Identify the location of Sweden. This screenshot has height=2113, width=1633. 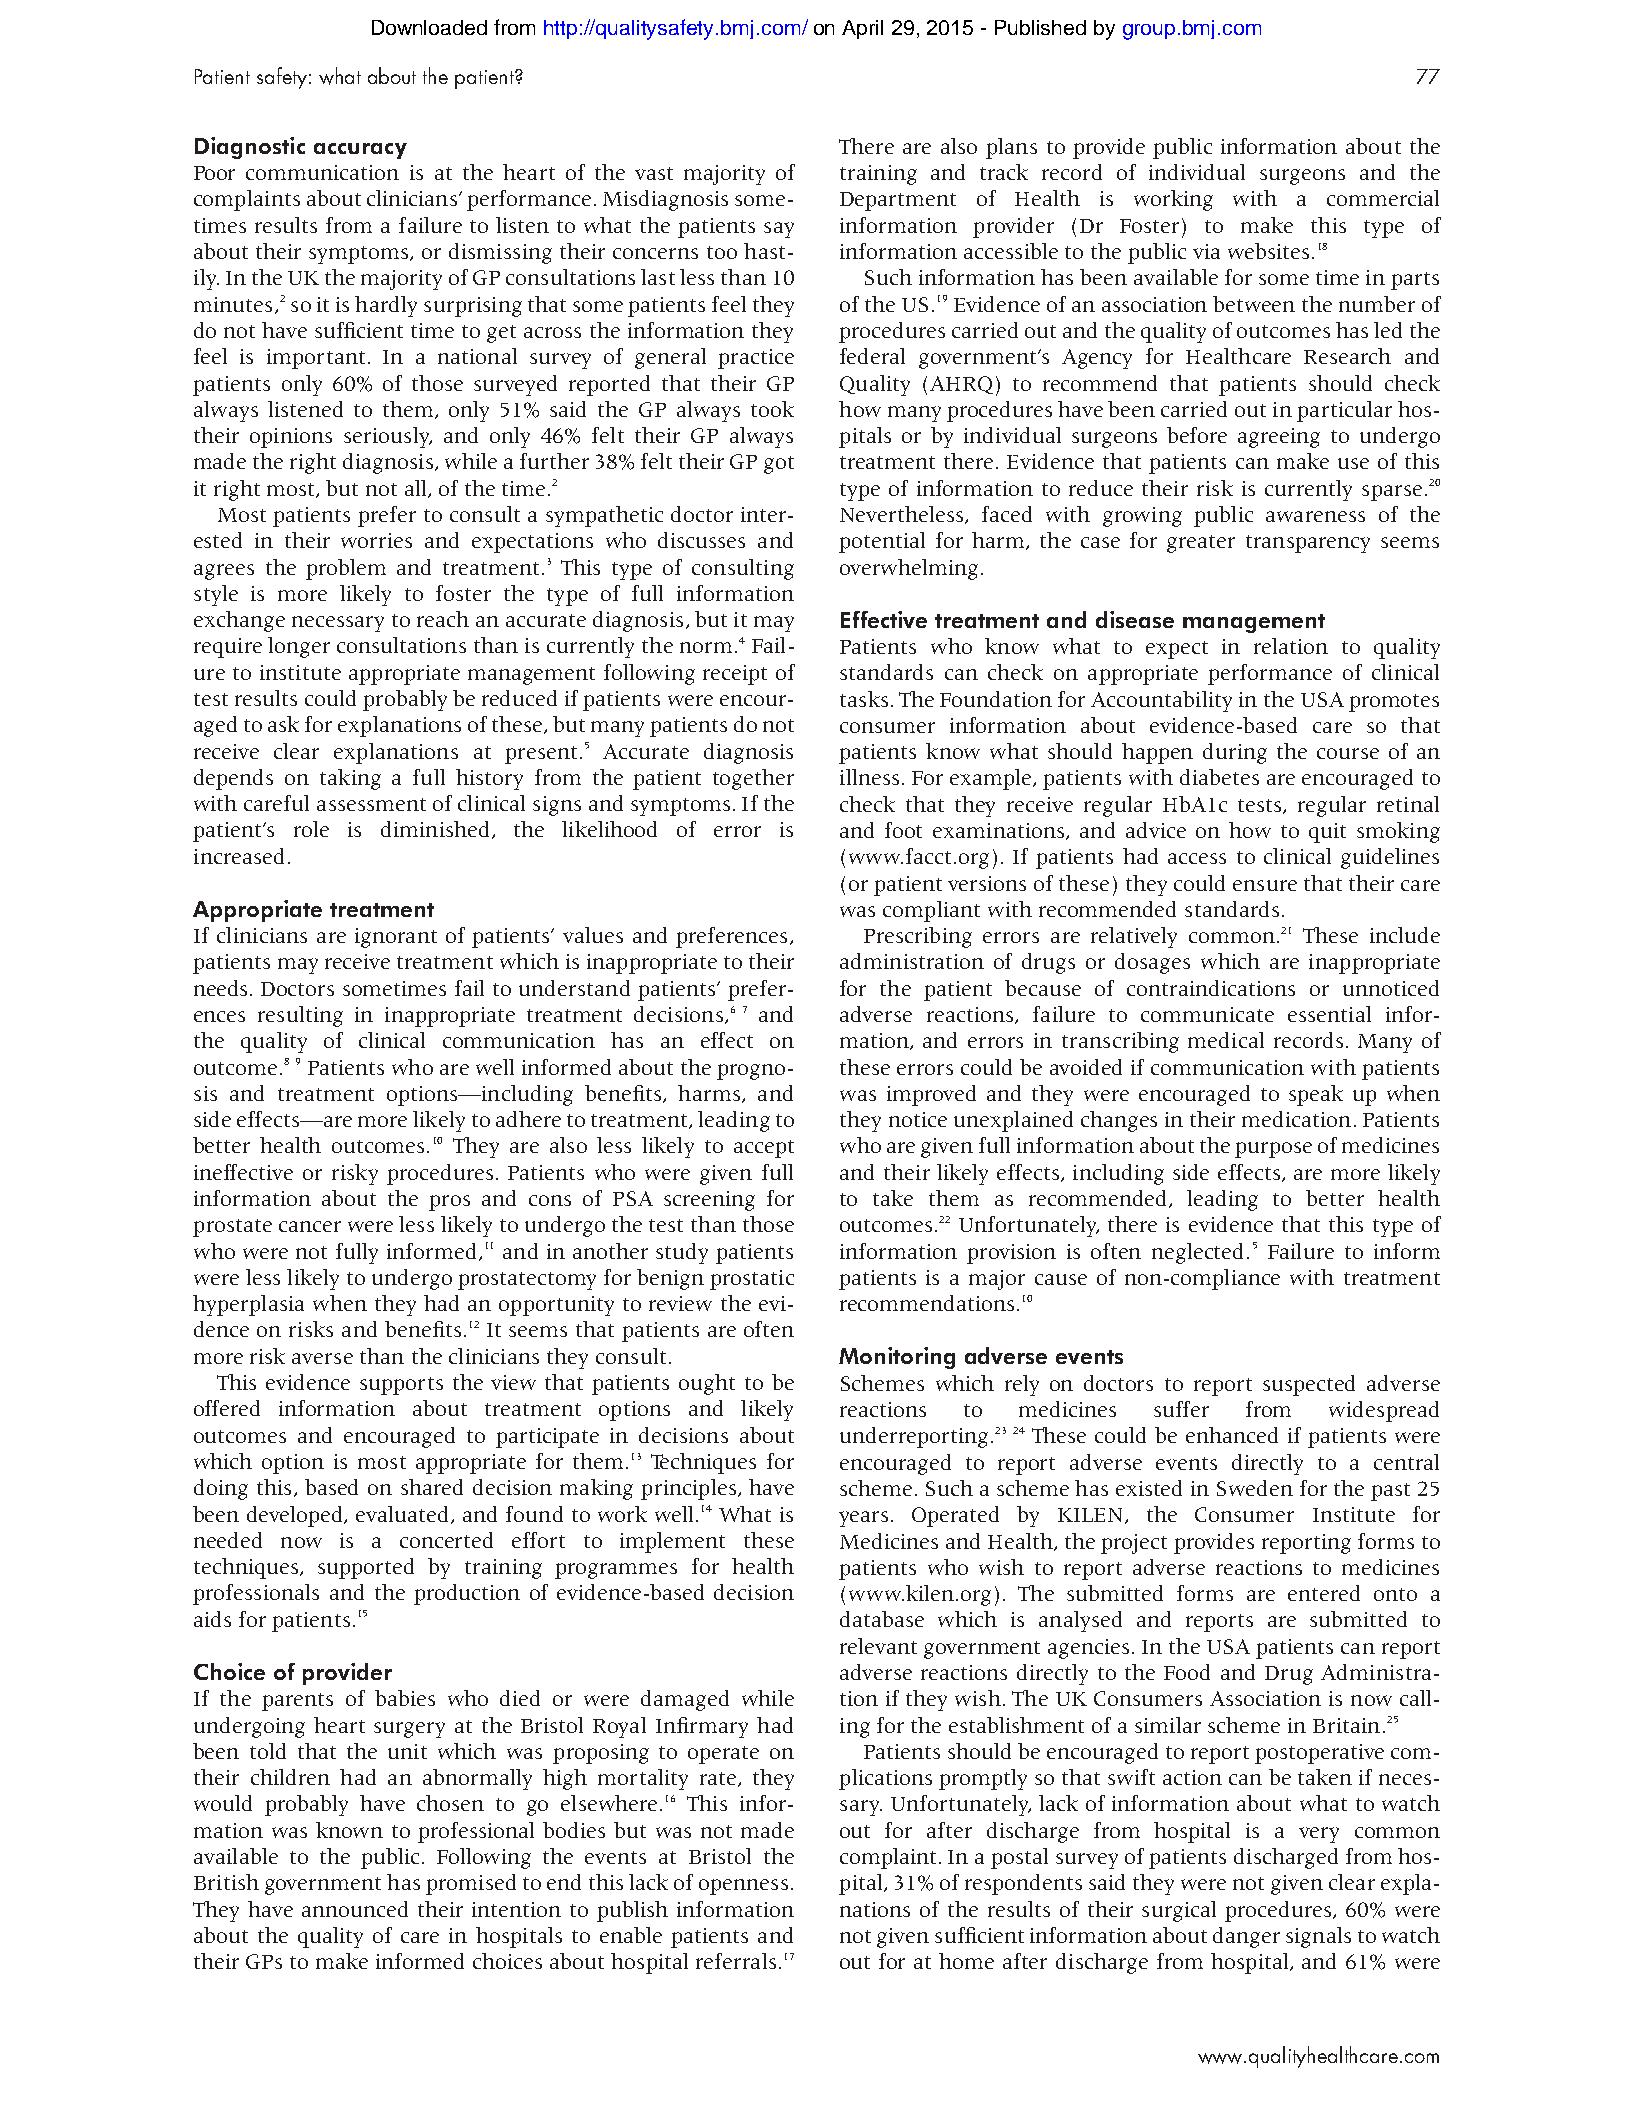
(1255, 1488).
